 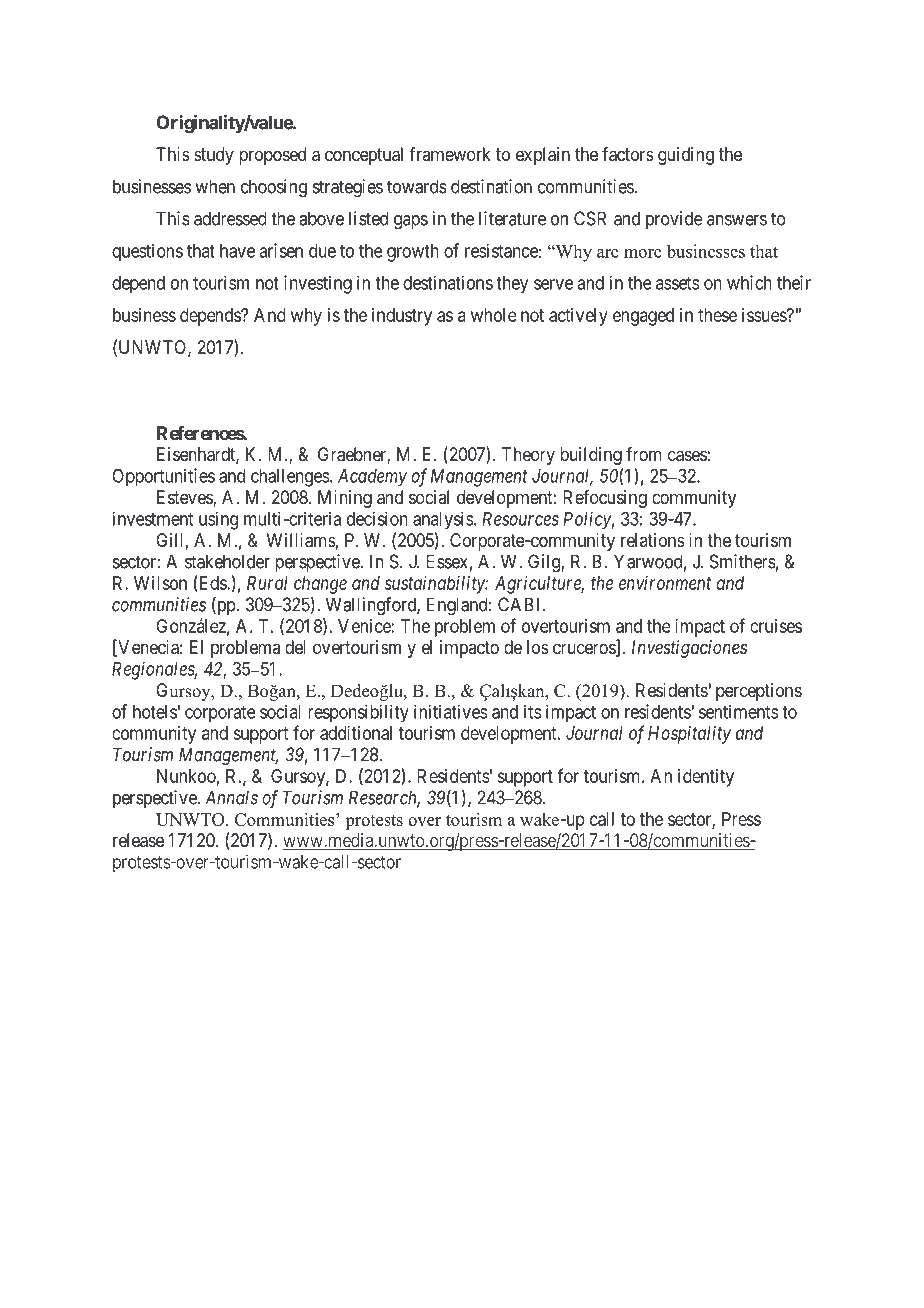 I want to click on Theory, so click(x=528, y=456).
